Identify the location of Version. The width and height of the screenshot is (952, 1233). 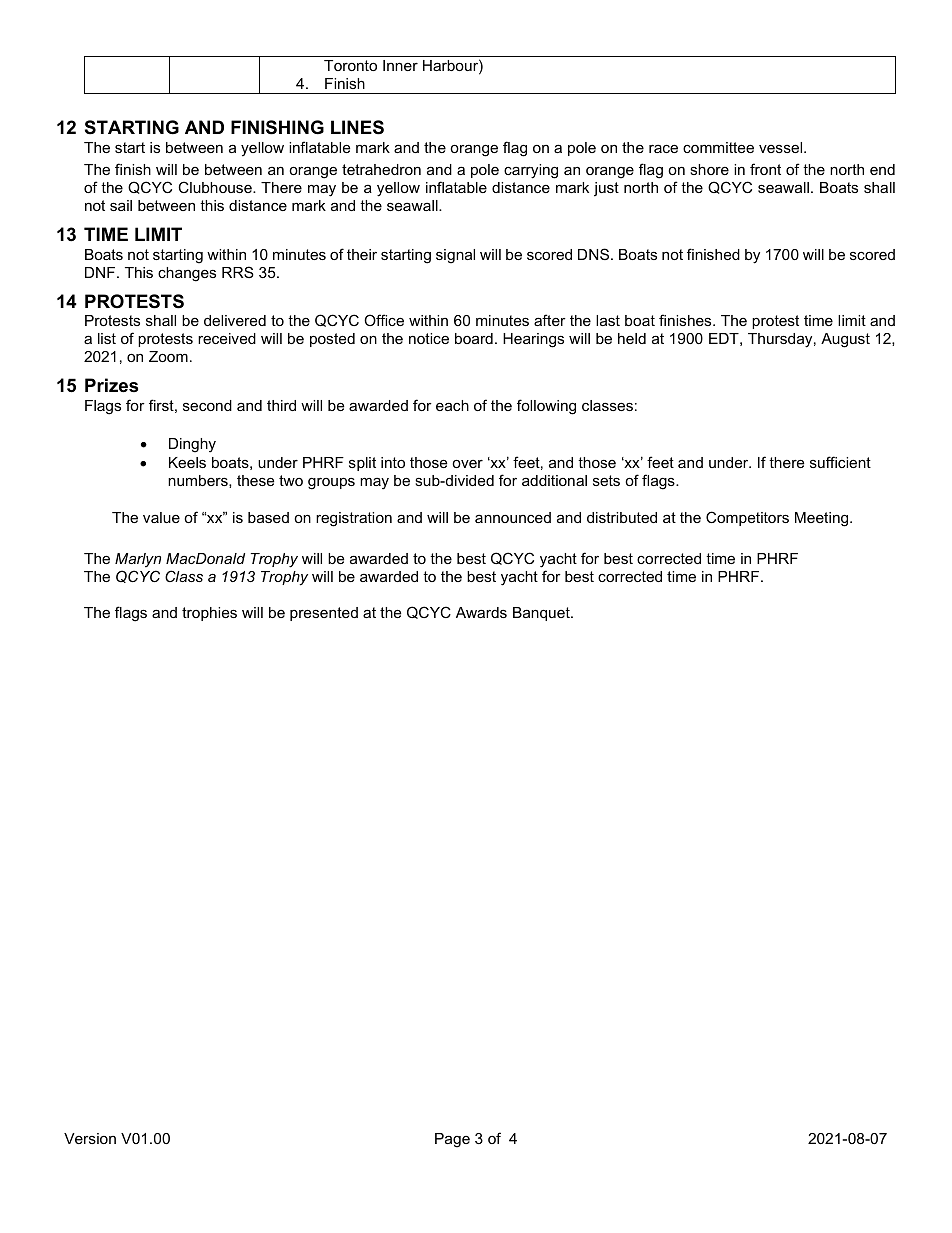
(90, 1138).
